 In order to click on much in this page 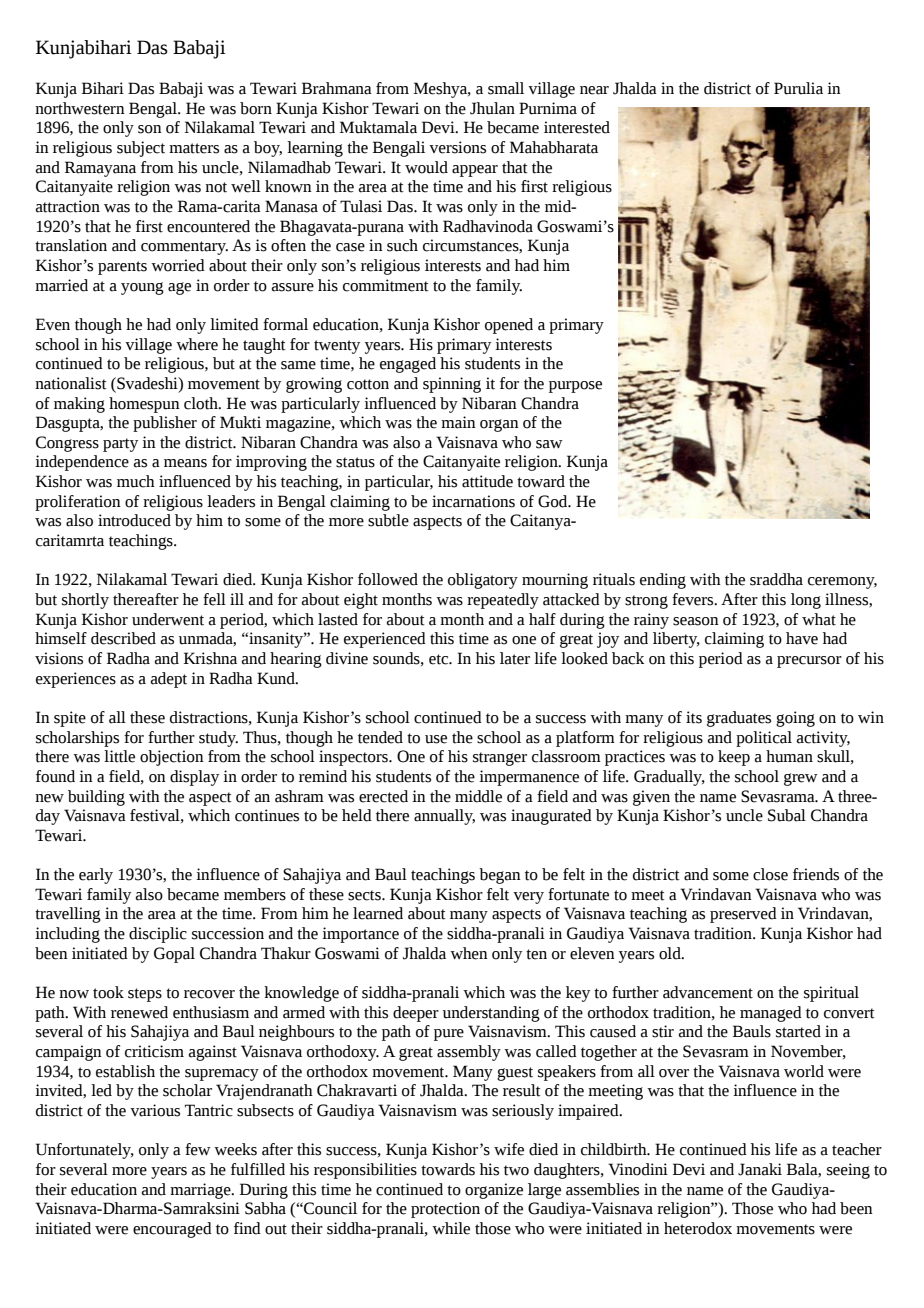, I will do `click(136, 481)`.
